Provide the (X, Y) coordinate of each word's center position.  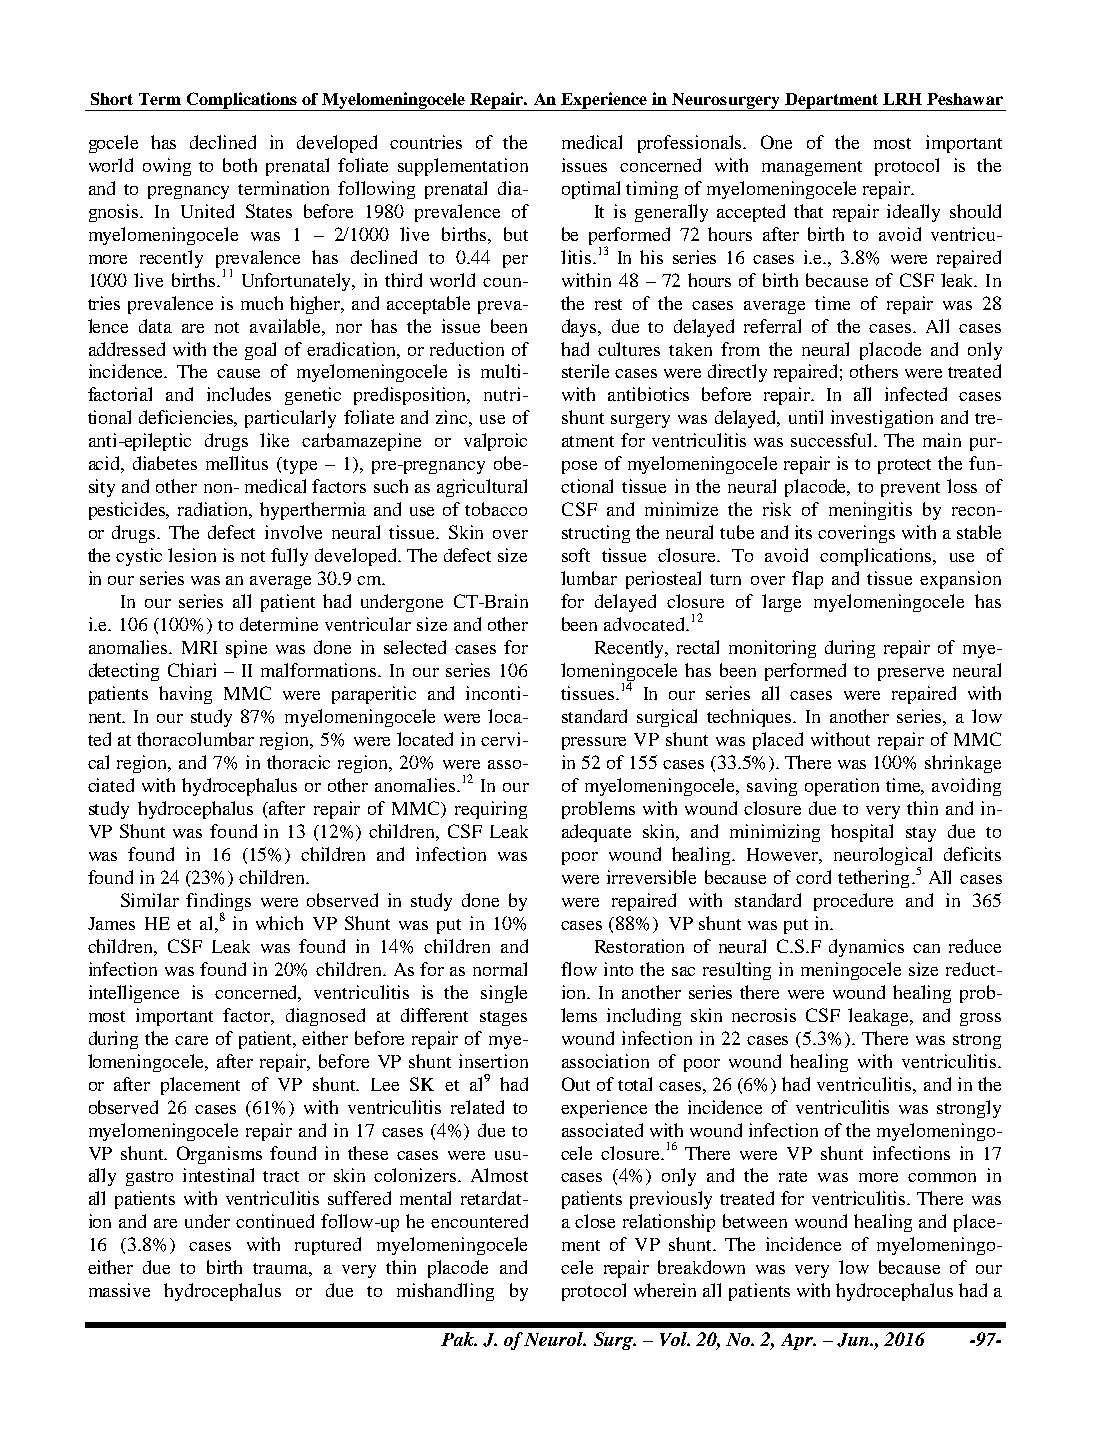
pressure (594, 743)
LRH (902, 99)
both (240, 165)
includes (239, 394)
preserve (911, 674)
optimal (591, 190)
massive (119, 1290)
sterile (585, 371)
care (191, 1040)
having (185, 695)
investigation (882, 419)
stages (503, 1018)
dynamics (866, 948)
